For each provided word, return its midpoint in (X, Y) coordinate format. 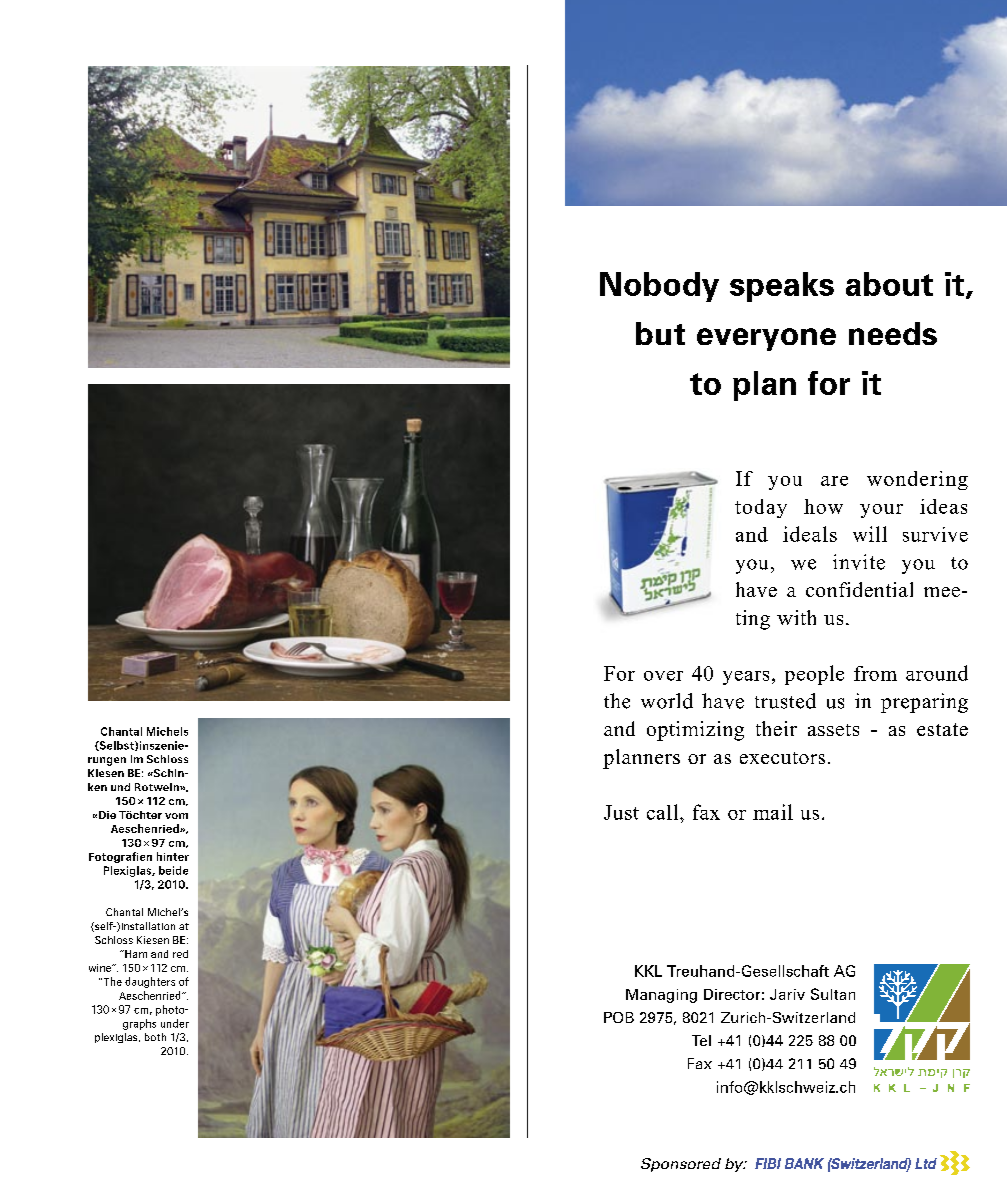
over (663, 676)
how (823, 506)
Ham (135, 954)
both (155, 1037)
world (667, 701)
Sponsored (681, 1165)
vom (176, 816)
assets (833, 730)
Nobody (659, 287)
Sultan (833, 994)
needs (893, 333)
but (660, 333)
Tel (701, 1040)
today (761, 508)
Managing (661, 996)
